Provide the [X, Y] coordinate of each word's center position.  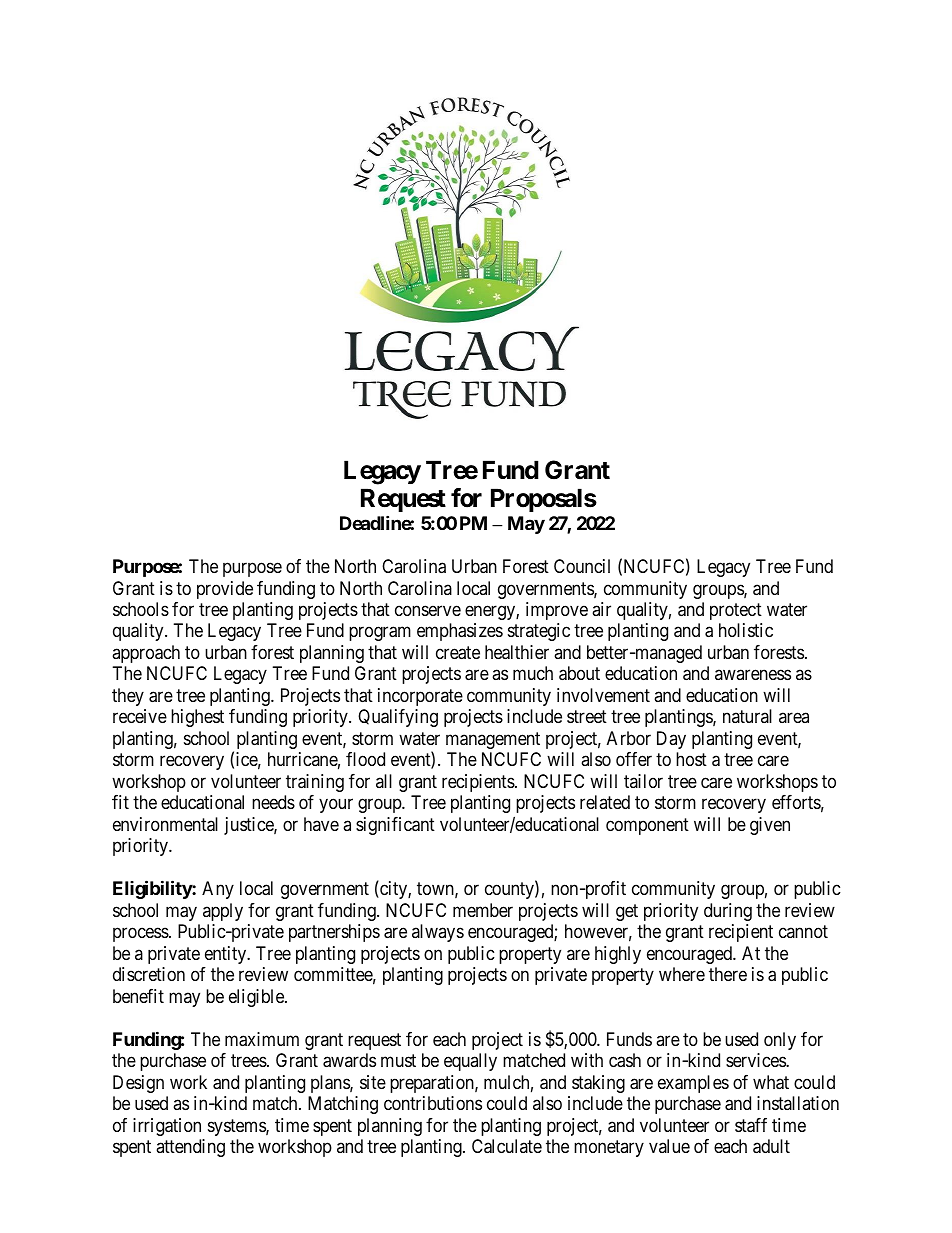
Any [218, 890]
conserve [428, 610]
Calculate [507, 1146]
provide [225, 590]
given [770, 826]
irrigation [167, 1127]
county [510, 891]
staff [751, 1125]
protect [736, 611]
